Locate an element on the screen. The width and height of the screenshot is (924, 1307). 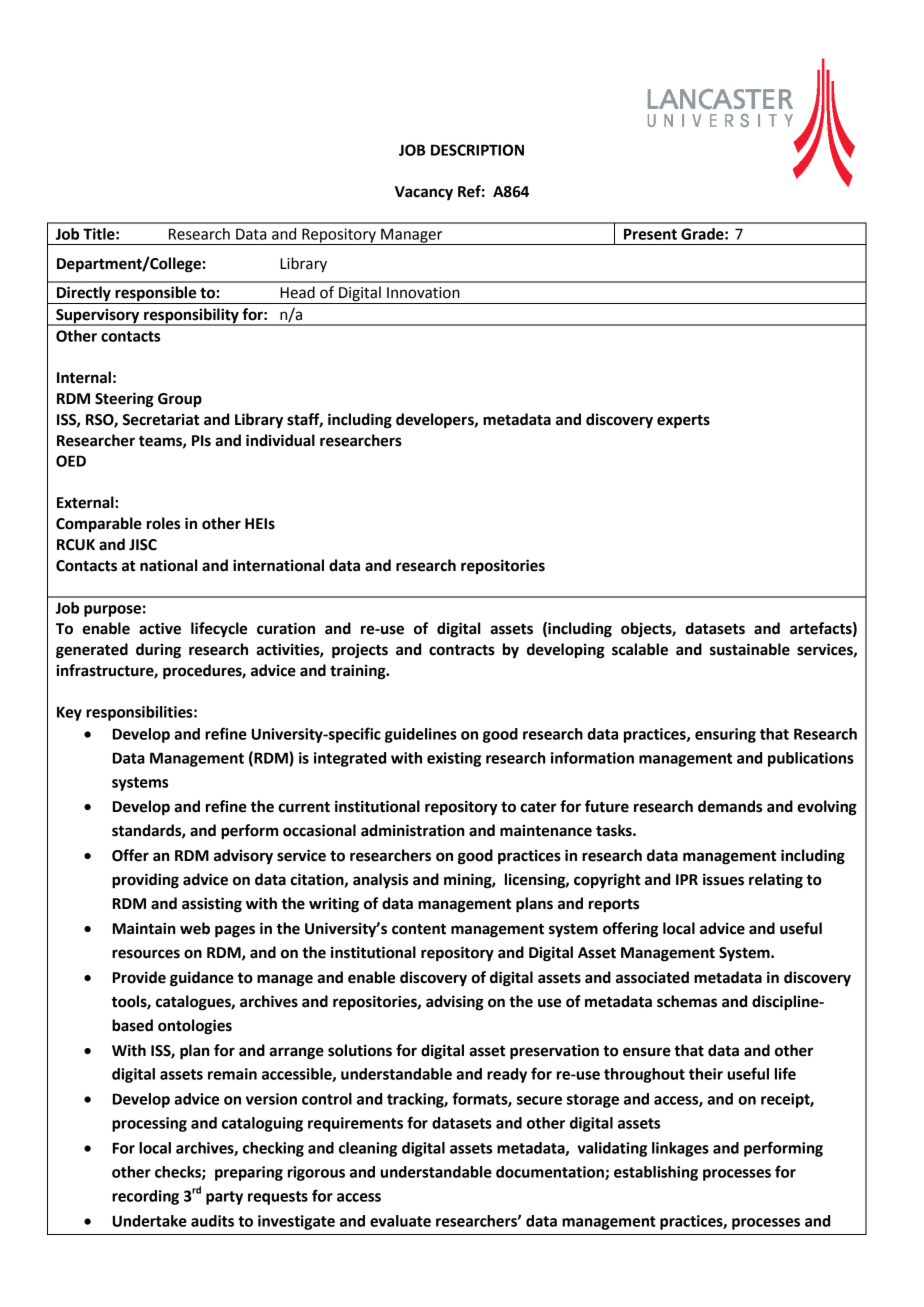
issues is located at coordinates (723, 879).
